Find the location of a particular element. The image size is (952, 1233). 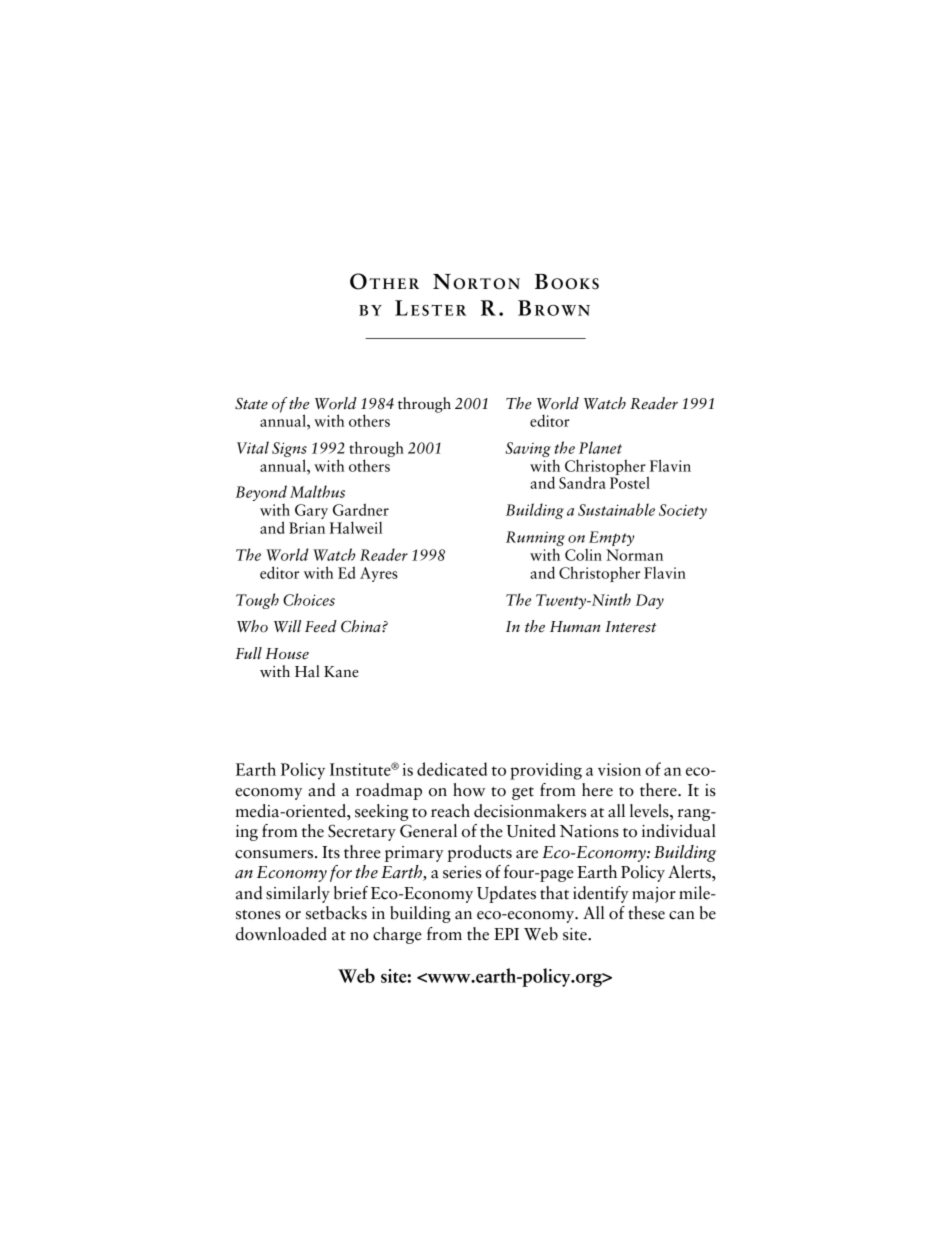

Kane is located at coordinates (341, 672).
